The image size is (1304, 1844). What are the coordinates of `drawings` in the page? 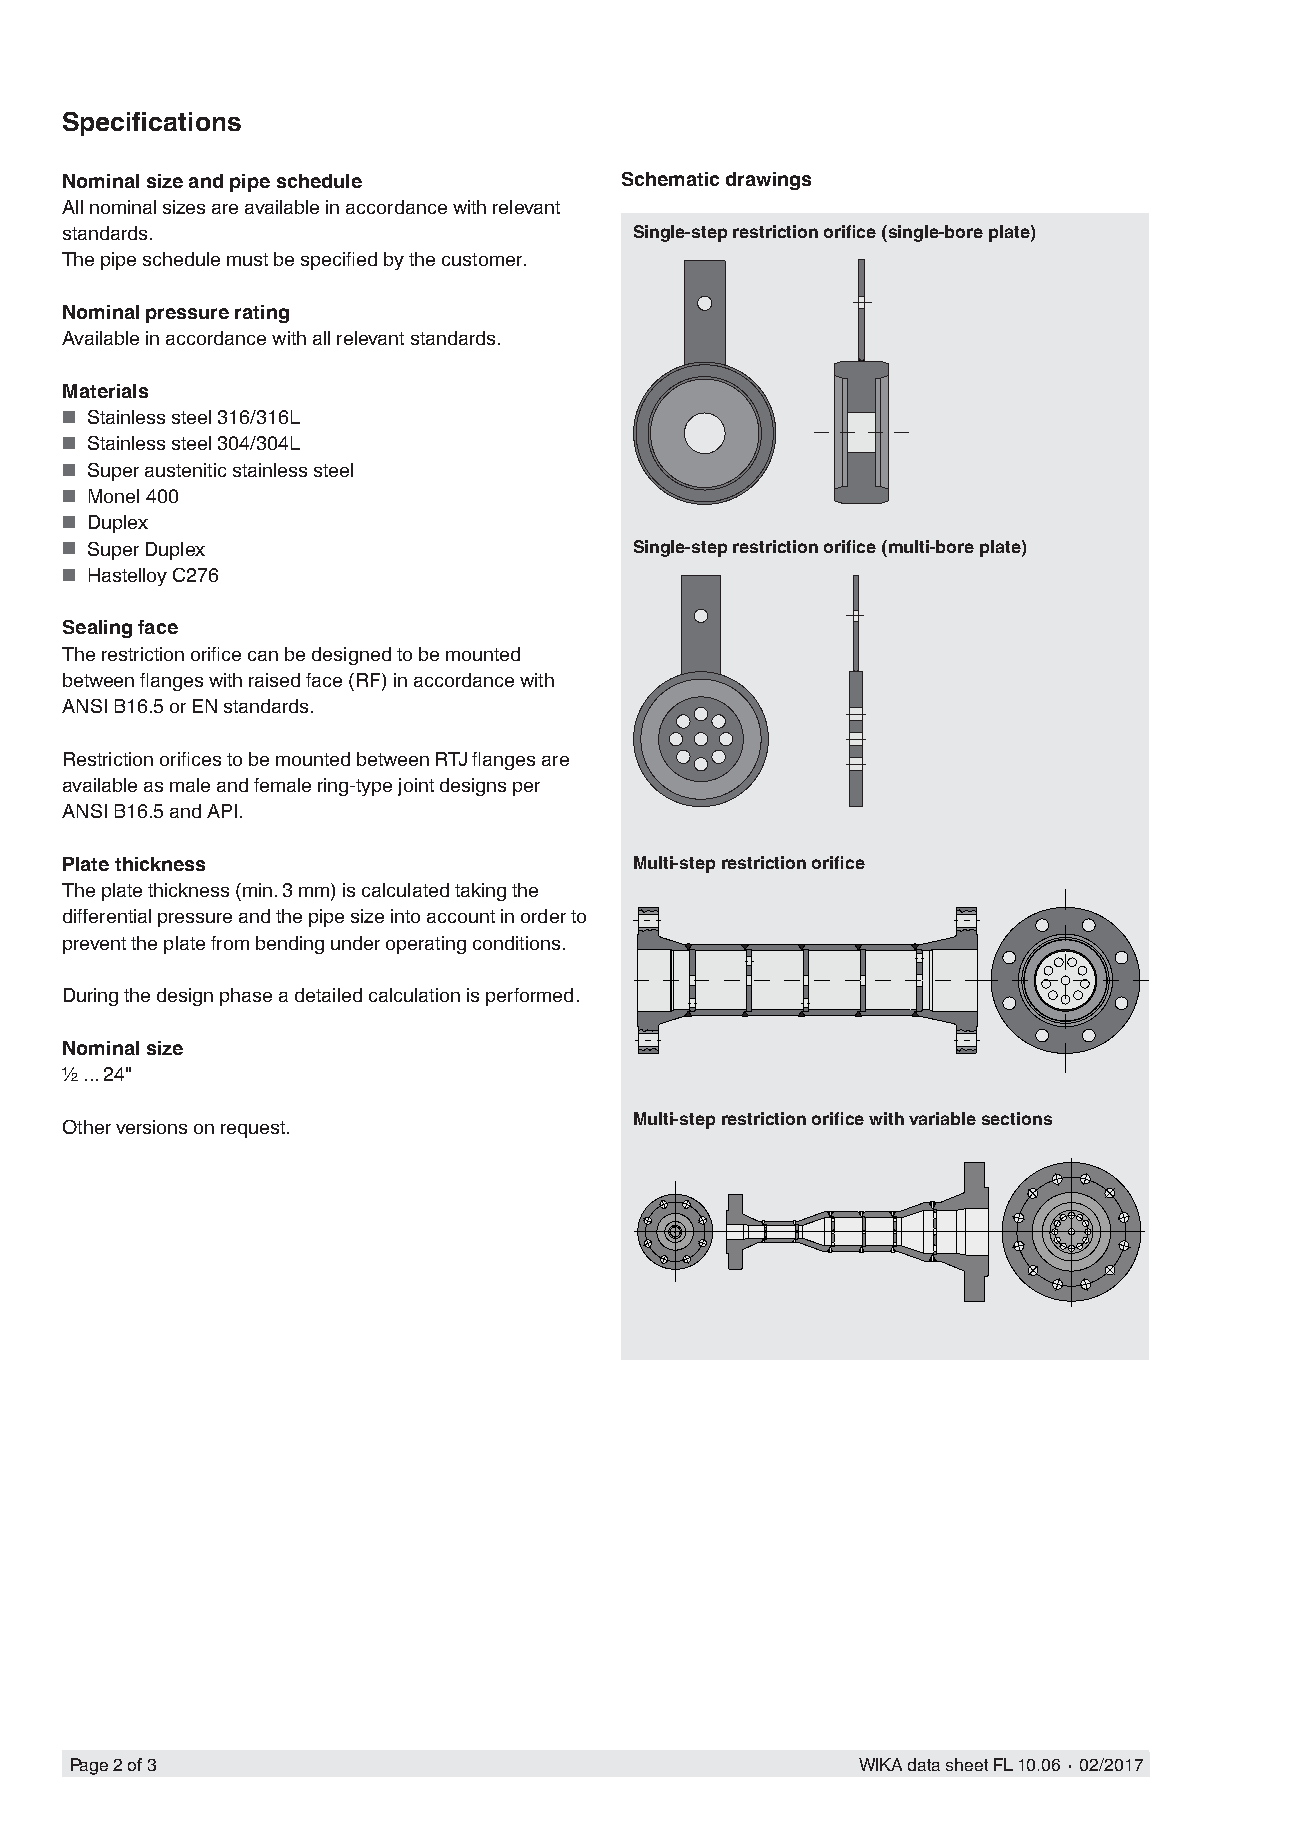 It's located at (768, 181).
